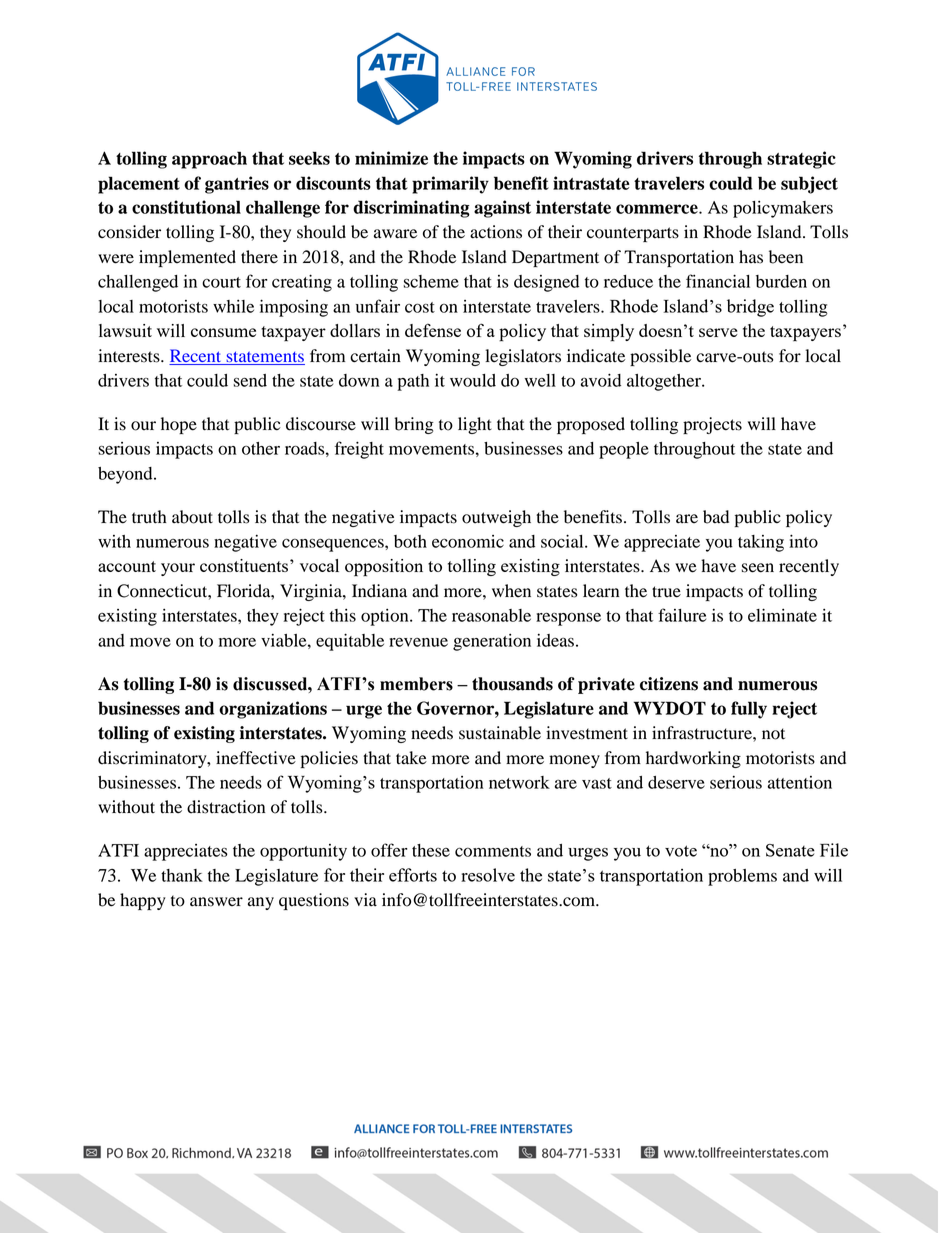 Image resolution: width=952 pixels, height=1233 pixels. Describe the element at coordinates (209, 160) in the document. I see `approach` at that location.
